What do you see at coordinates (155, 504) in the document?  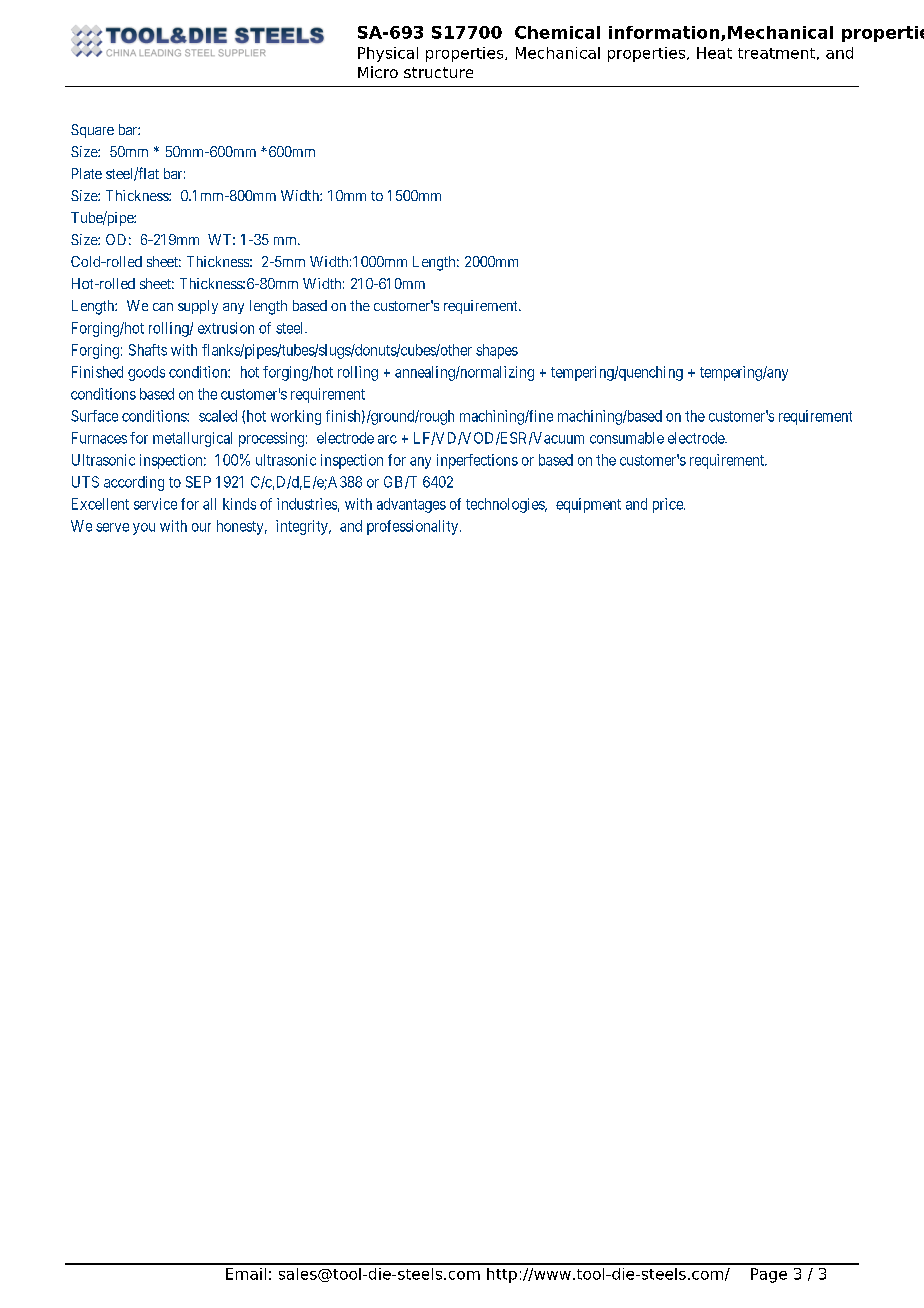 I see `service` at bounding box center [155, 504].
